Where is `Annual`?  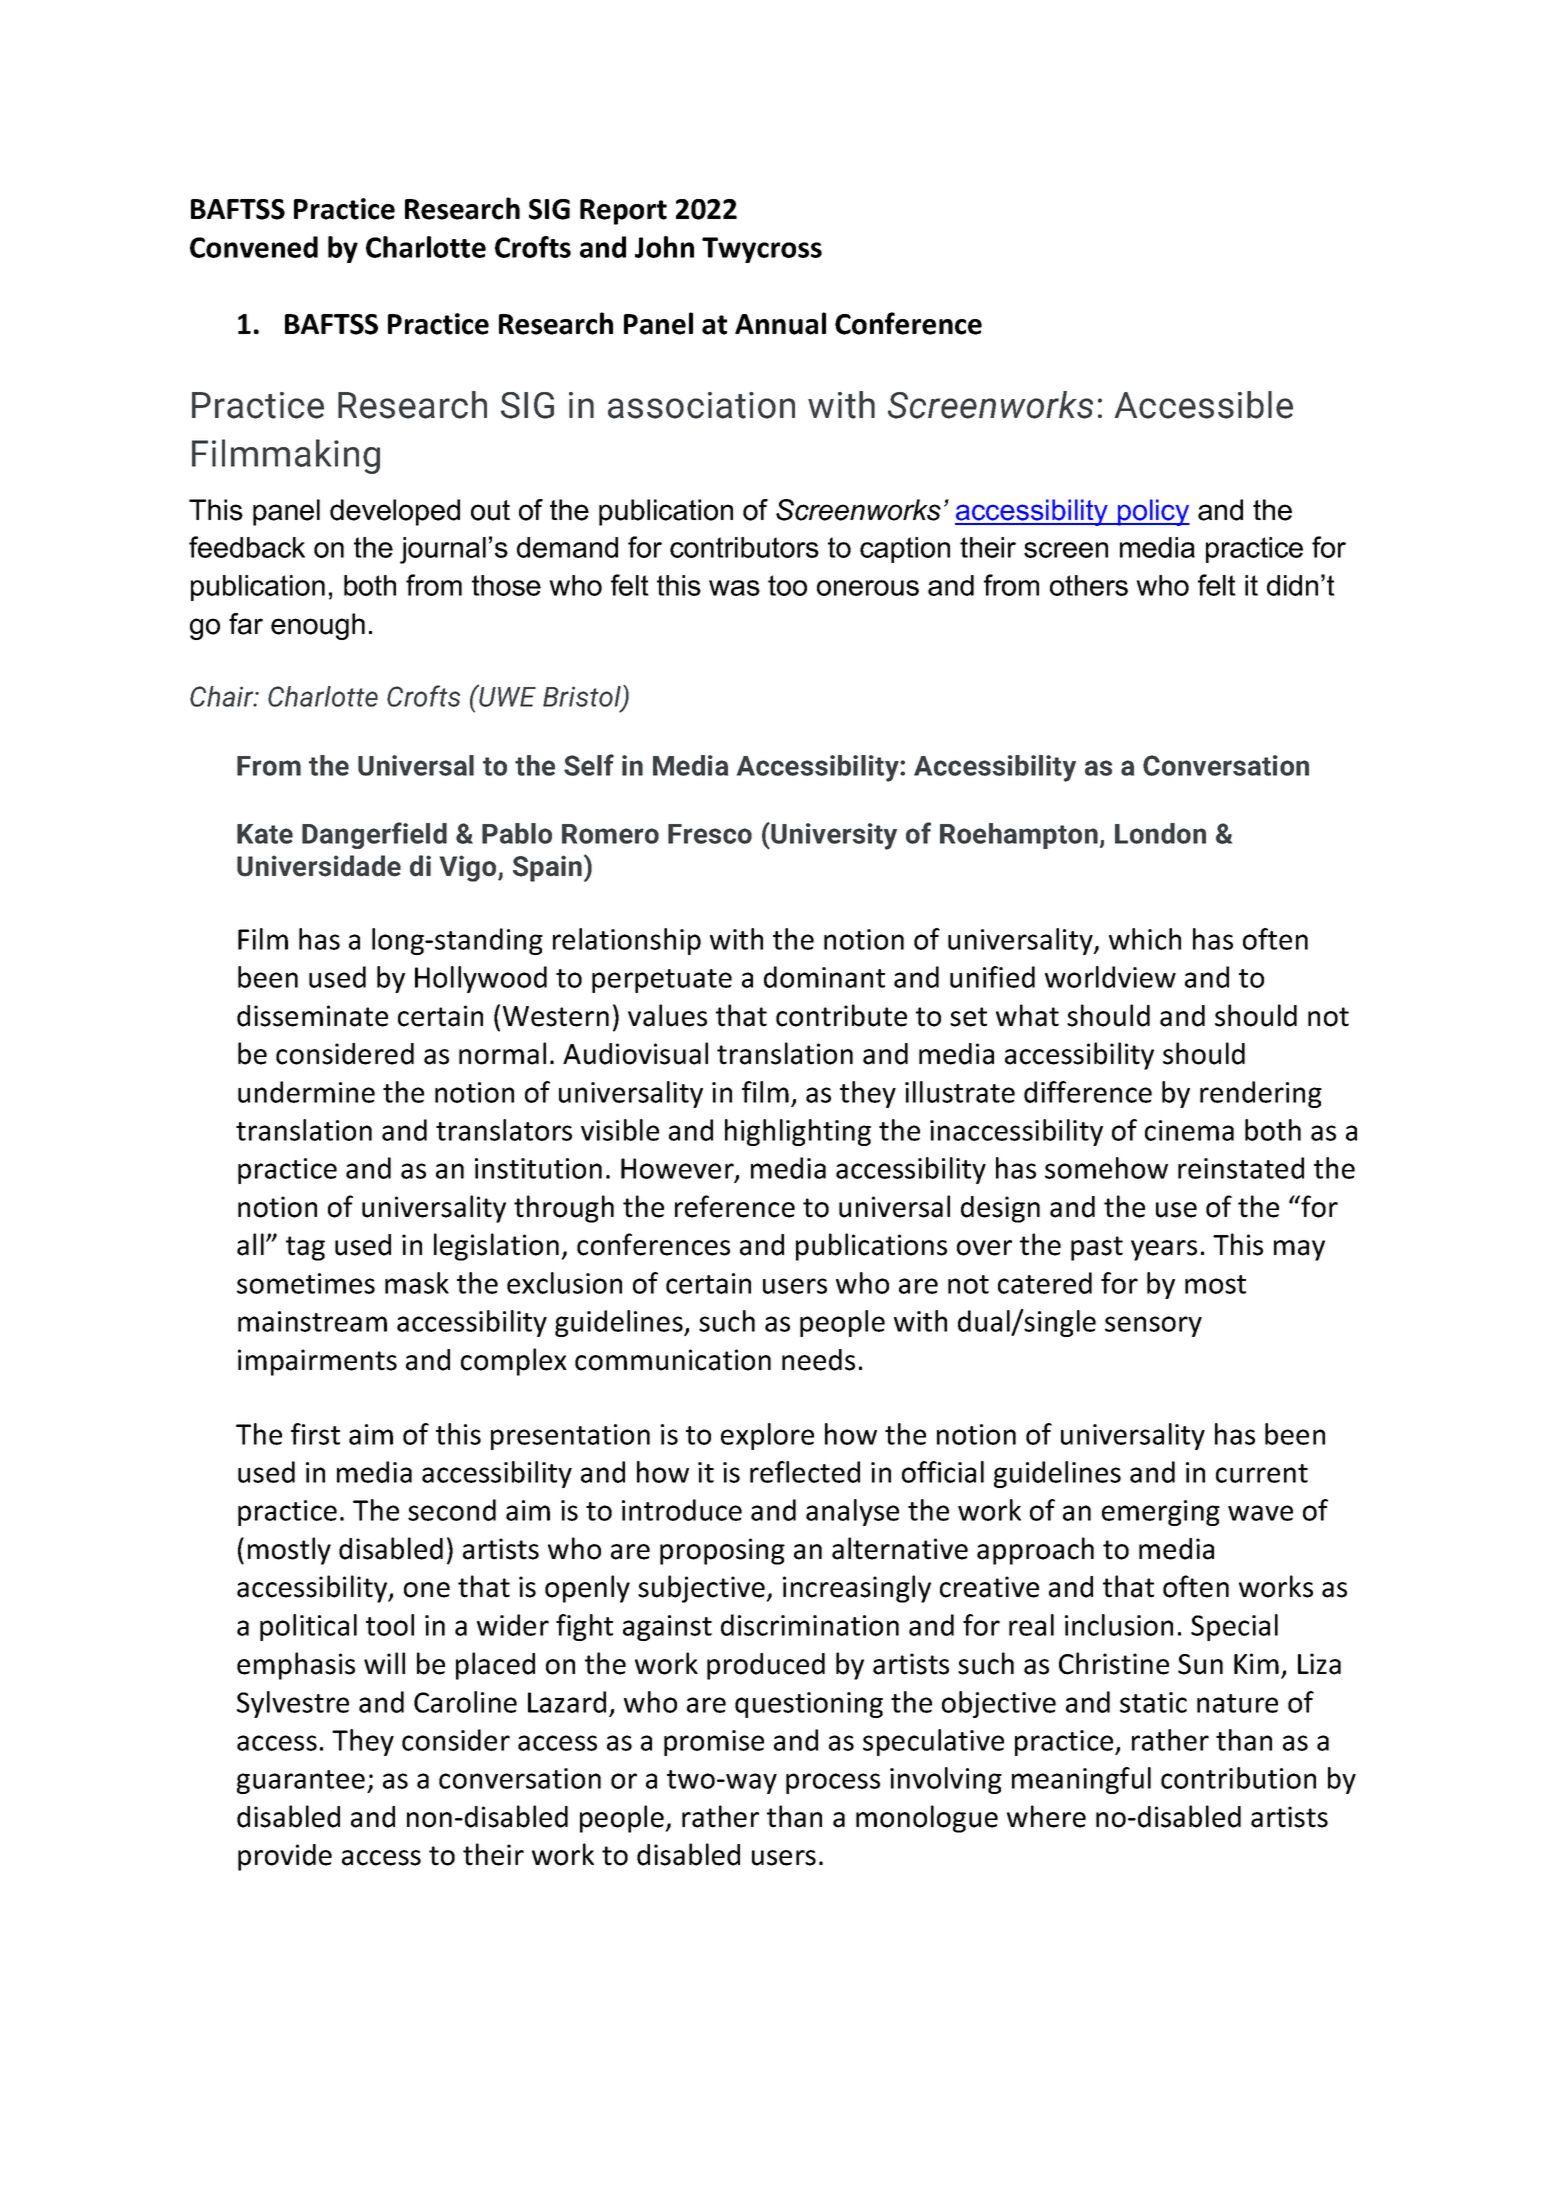
Annual is located at coordinates (780, 323).
